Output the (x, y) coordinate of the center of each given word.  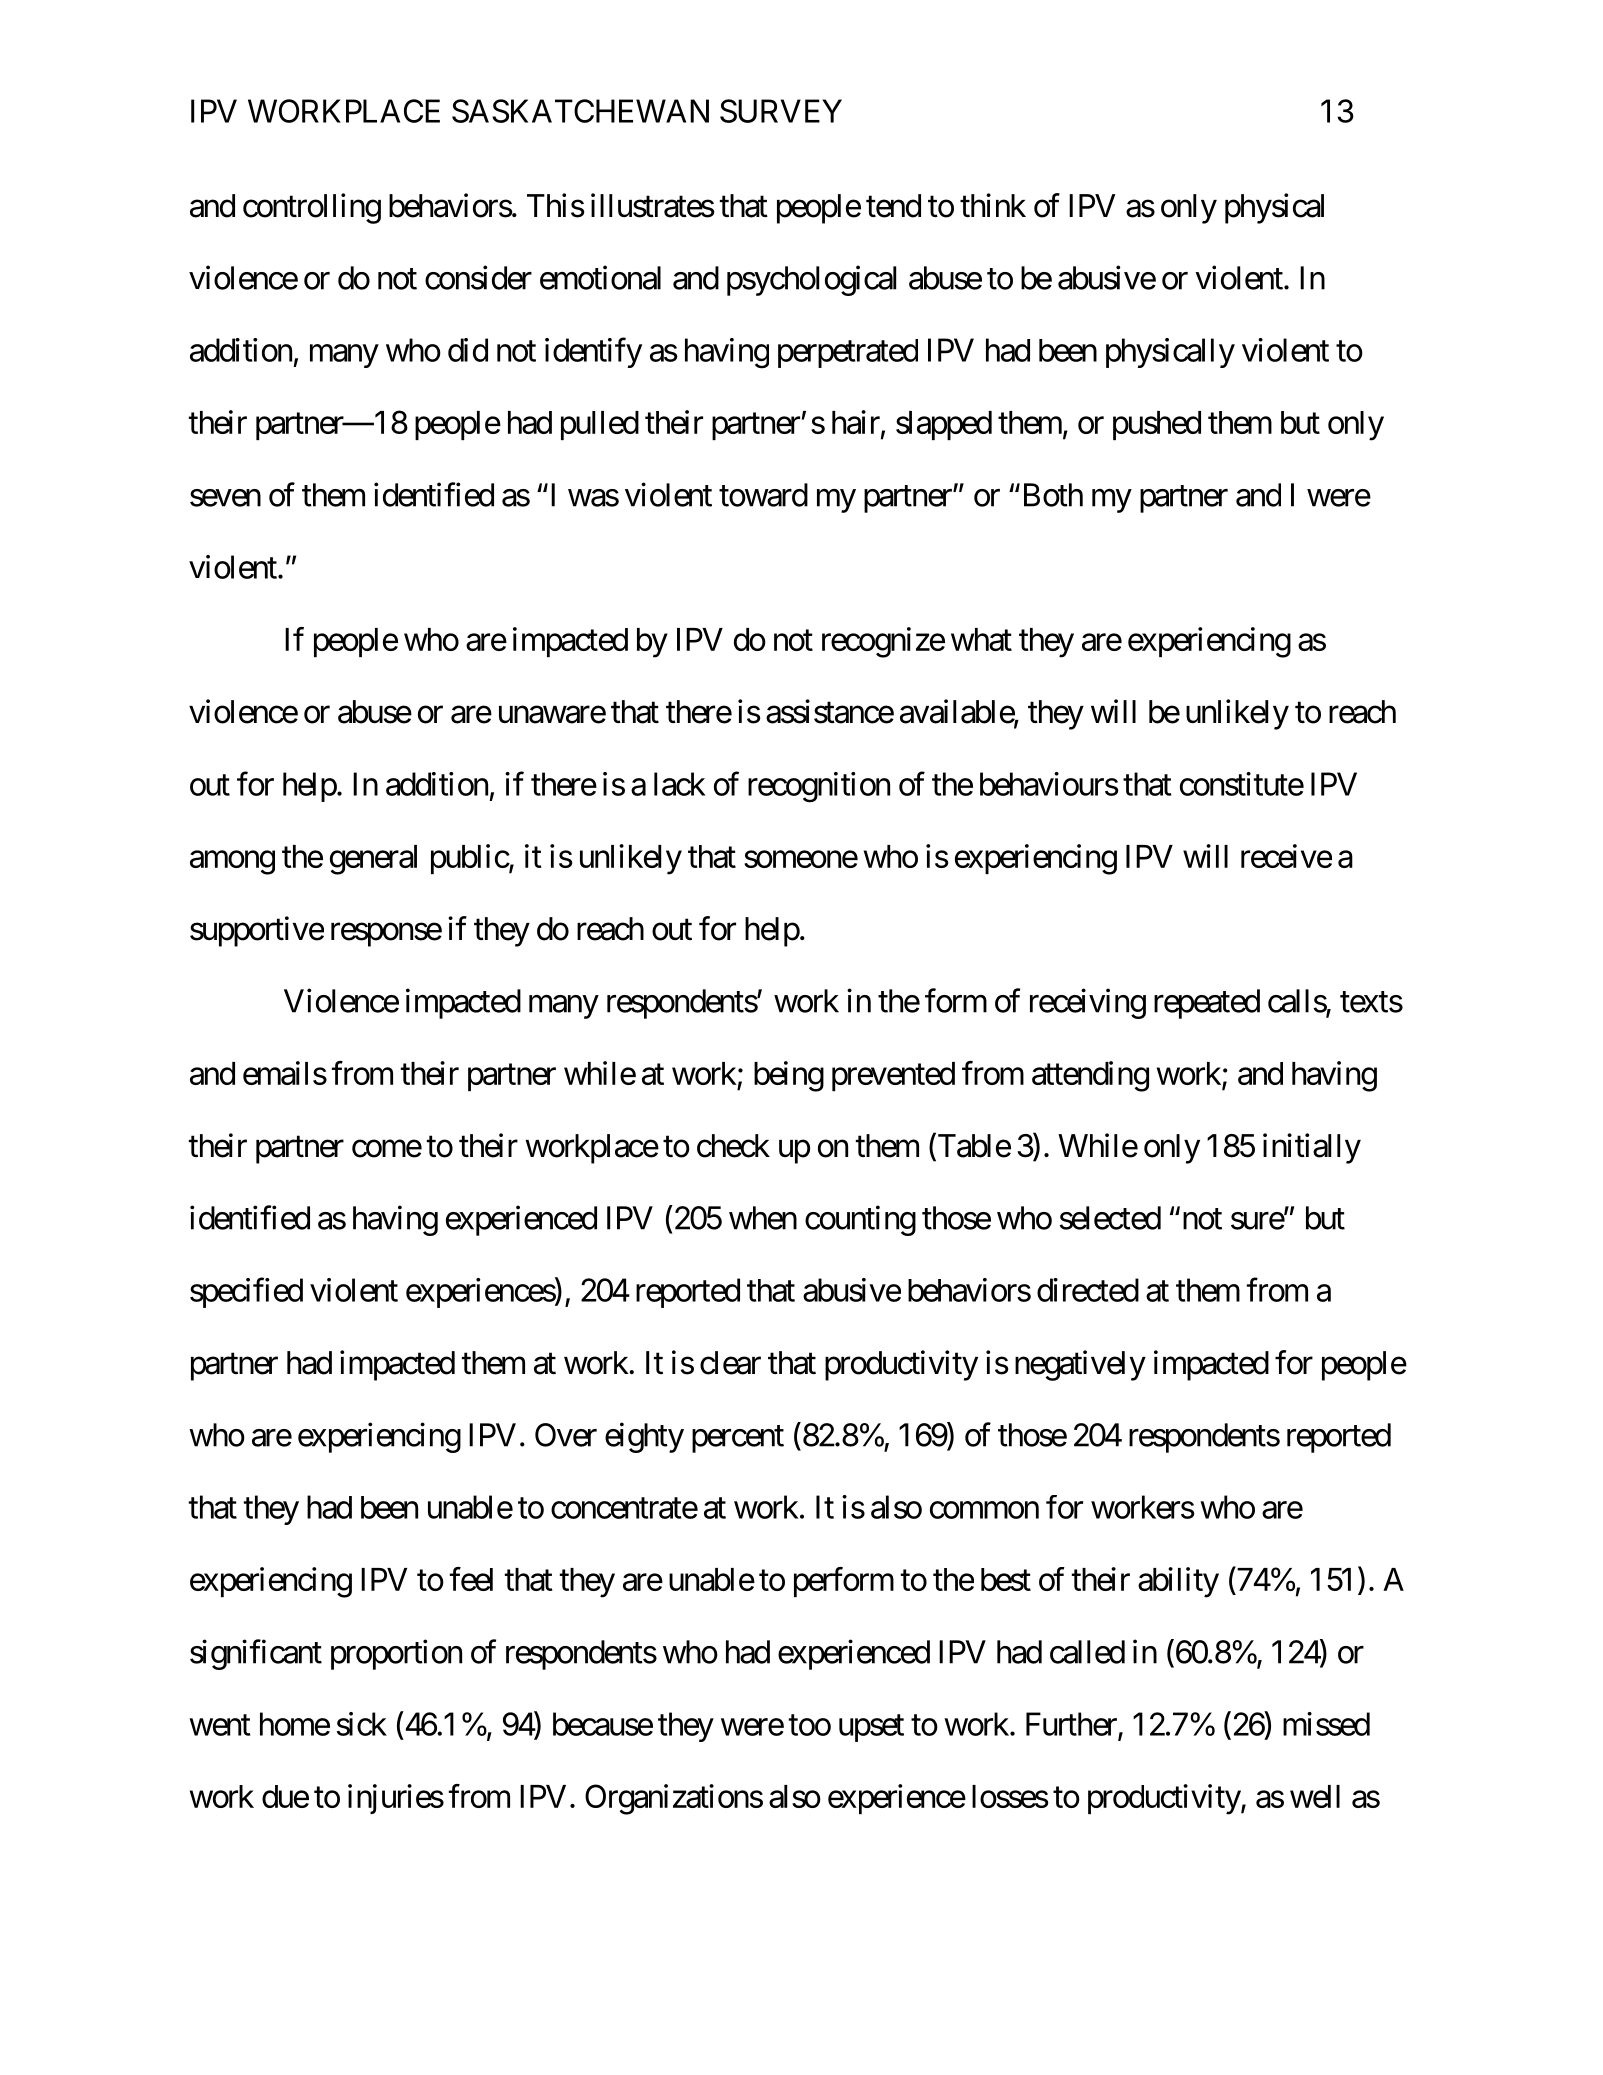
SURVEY (781, 111)
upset (871, 1728)
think (993, 205)
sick (362, 1724)
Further (1072, 1725)
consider (478, 277)
